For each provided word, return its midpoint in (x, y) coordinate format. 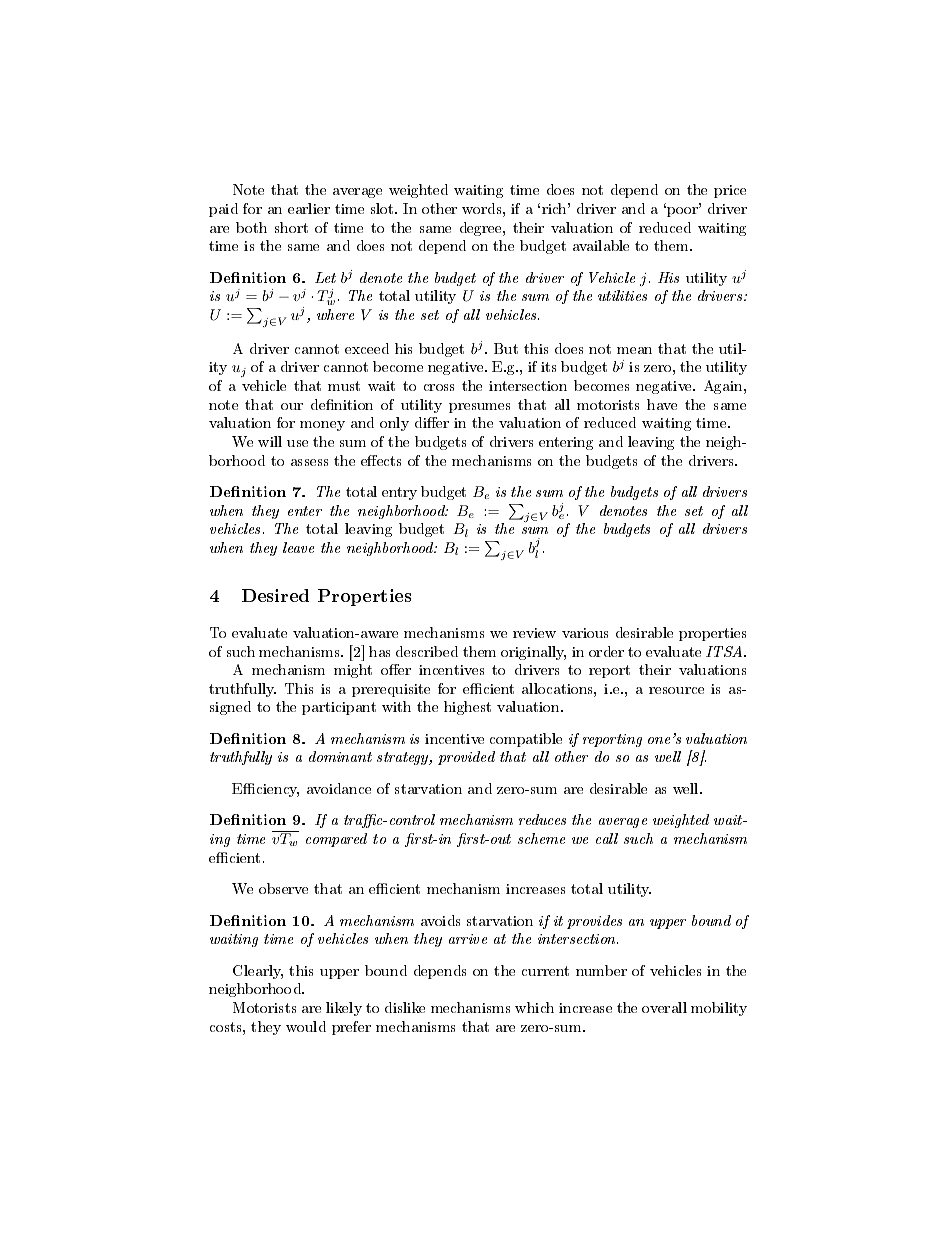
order (606, 651)
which (534, 1007)
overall (664, 1007)
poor (684, 211)
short (291, 227)
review (534, 633)
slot (383, 208)
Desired (275, 595)
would (306, 1026)
